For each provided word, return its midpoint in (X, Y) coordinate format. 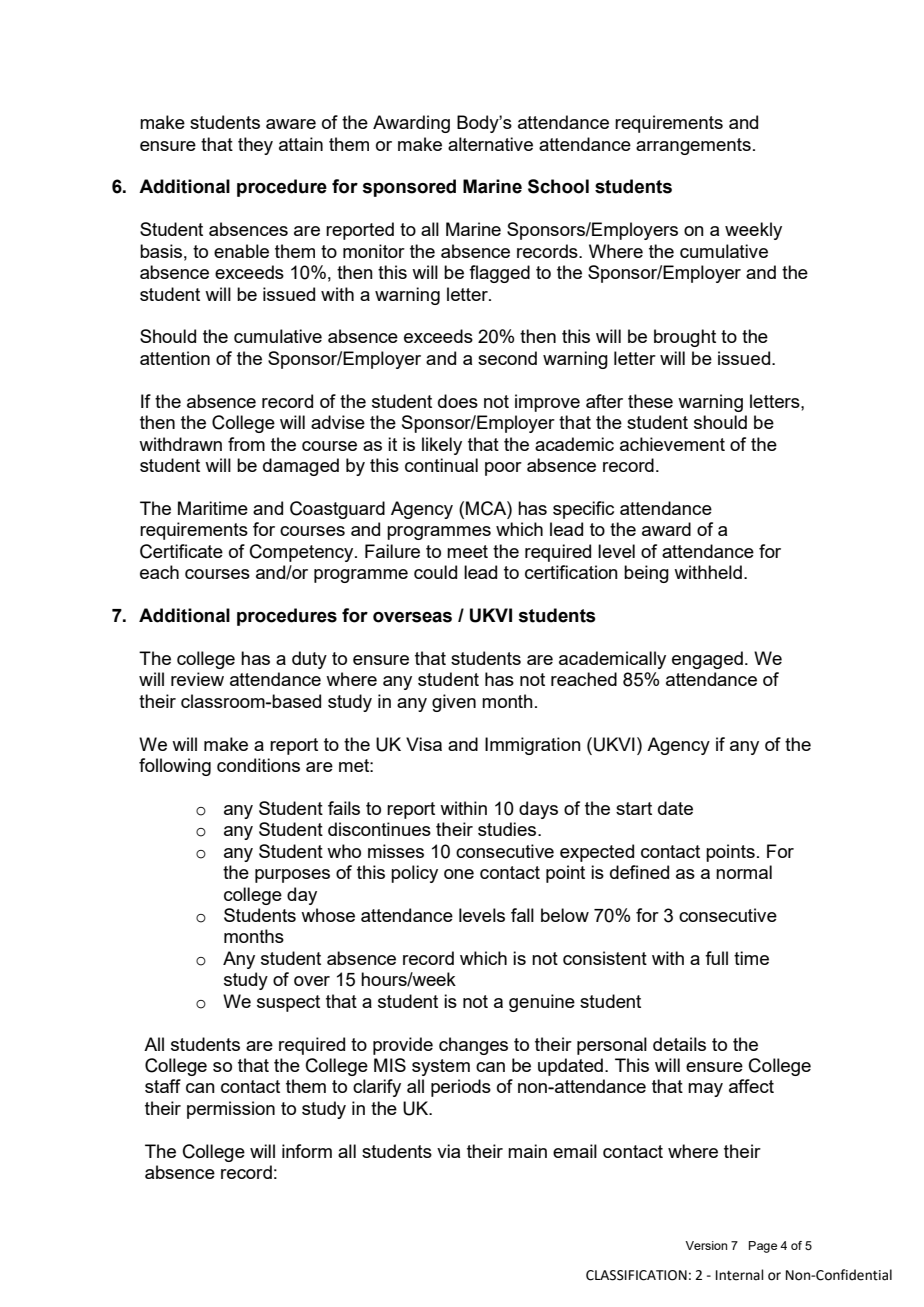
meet (467, 551)
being (646, 574)
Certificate (181, 551)
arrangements (693, 146)
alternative (490, 144)
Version (706, 1245)
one (459, 874)
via (448, 1151)
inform (307, 1151)
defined (639, 872)
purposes (292, 876)
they (255, 146)
